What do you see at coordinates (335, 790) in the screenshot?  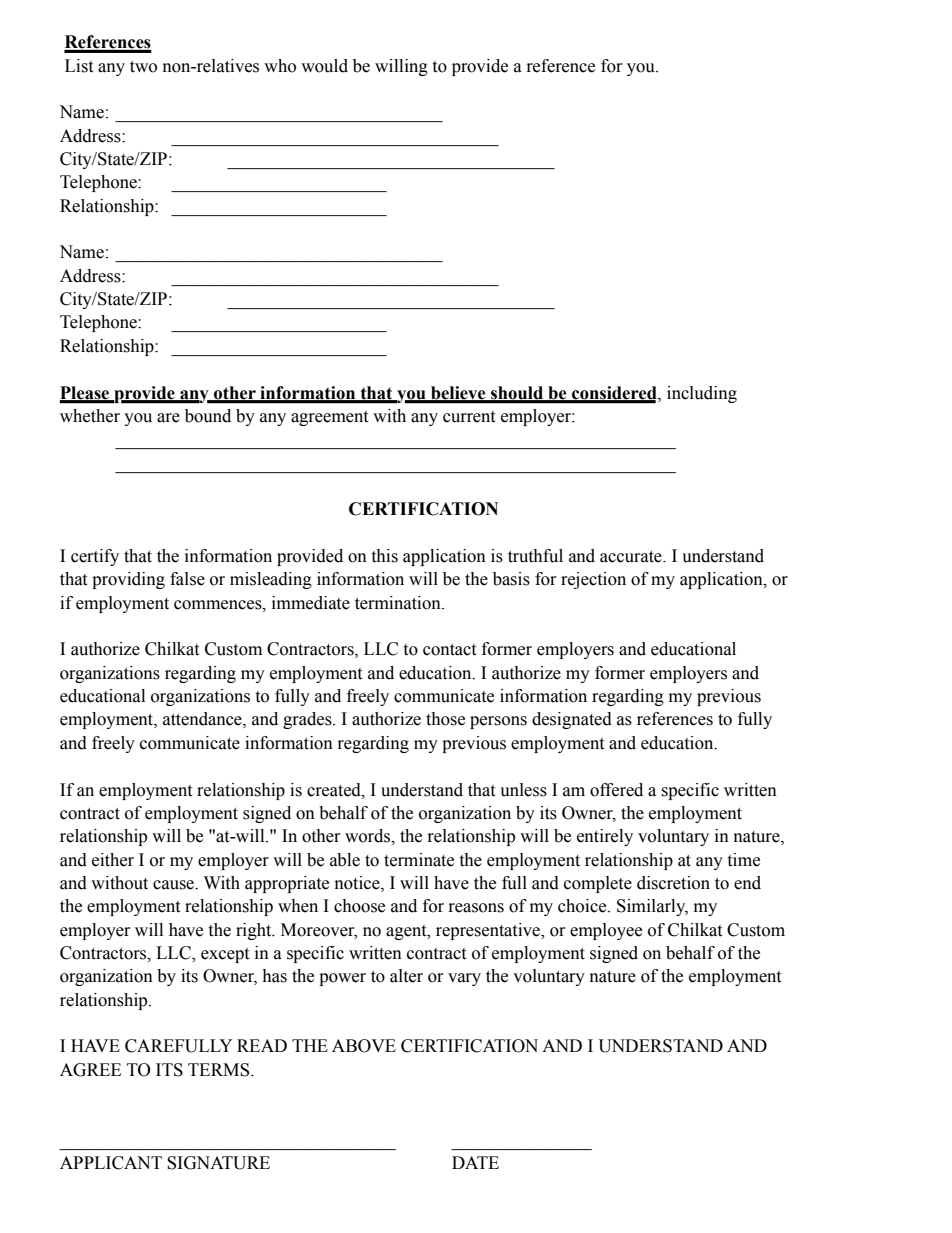 I see `created` at bounding box center [335, 790].
